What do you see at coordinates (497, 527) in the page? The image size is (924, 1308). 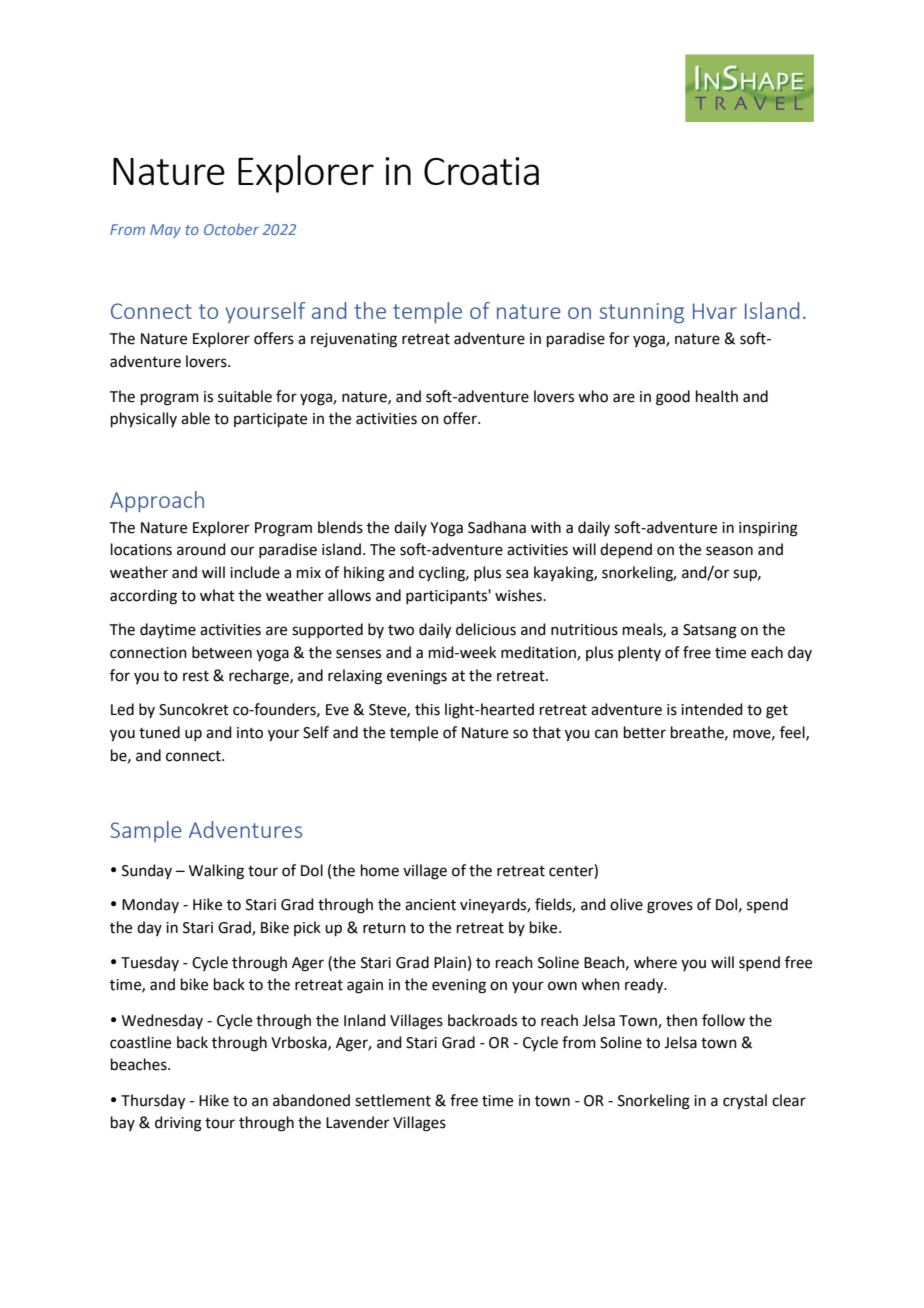 I see `Sadhana` at bounding box center [497, 527].
